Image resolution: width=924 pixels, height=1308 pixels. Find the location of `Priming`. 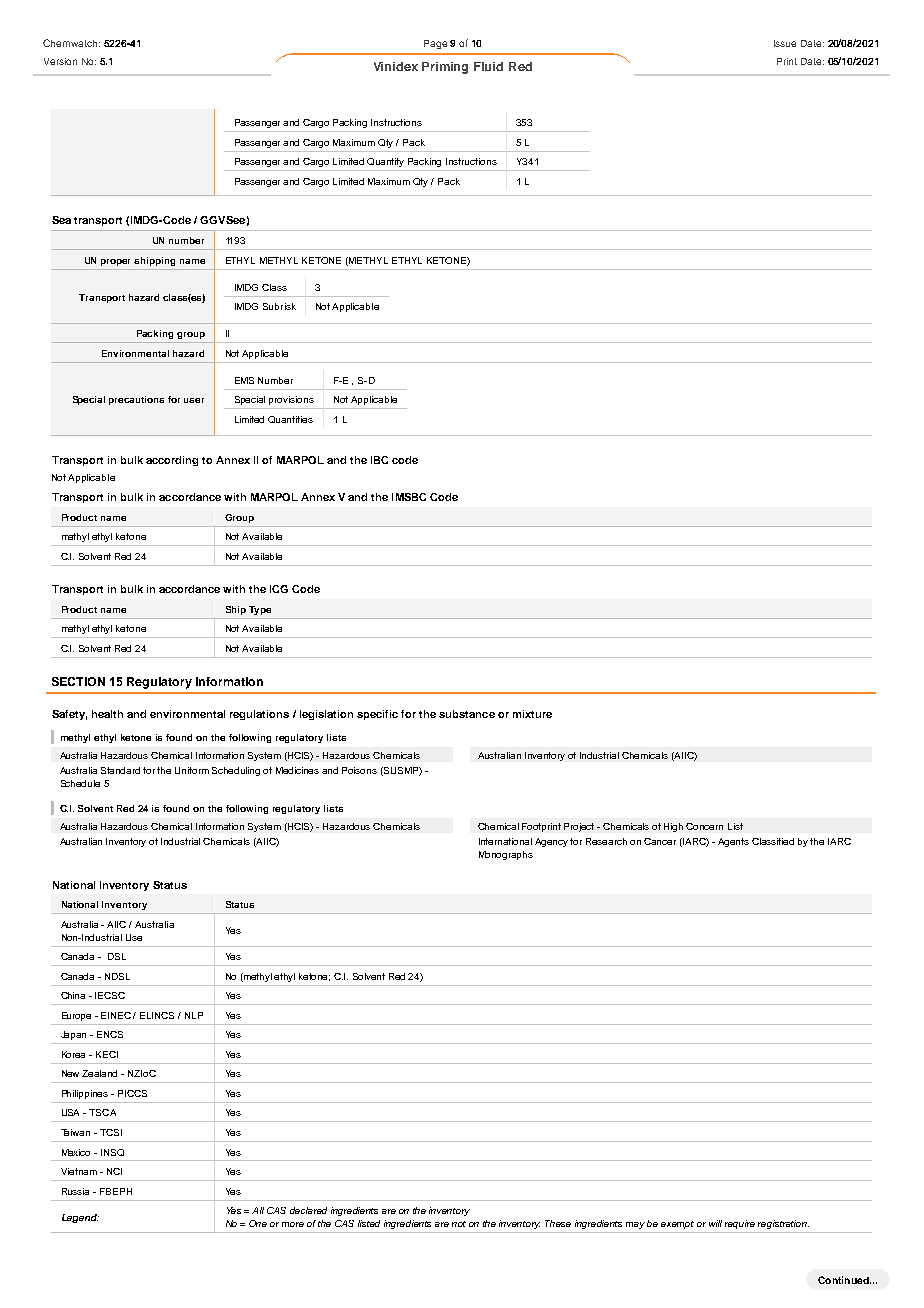

Priming is located at coordinates (445, 68).
